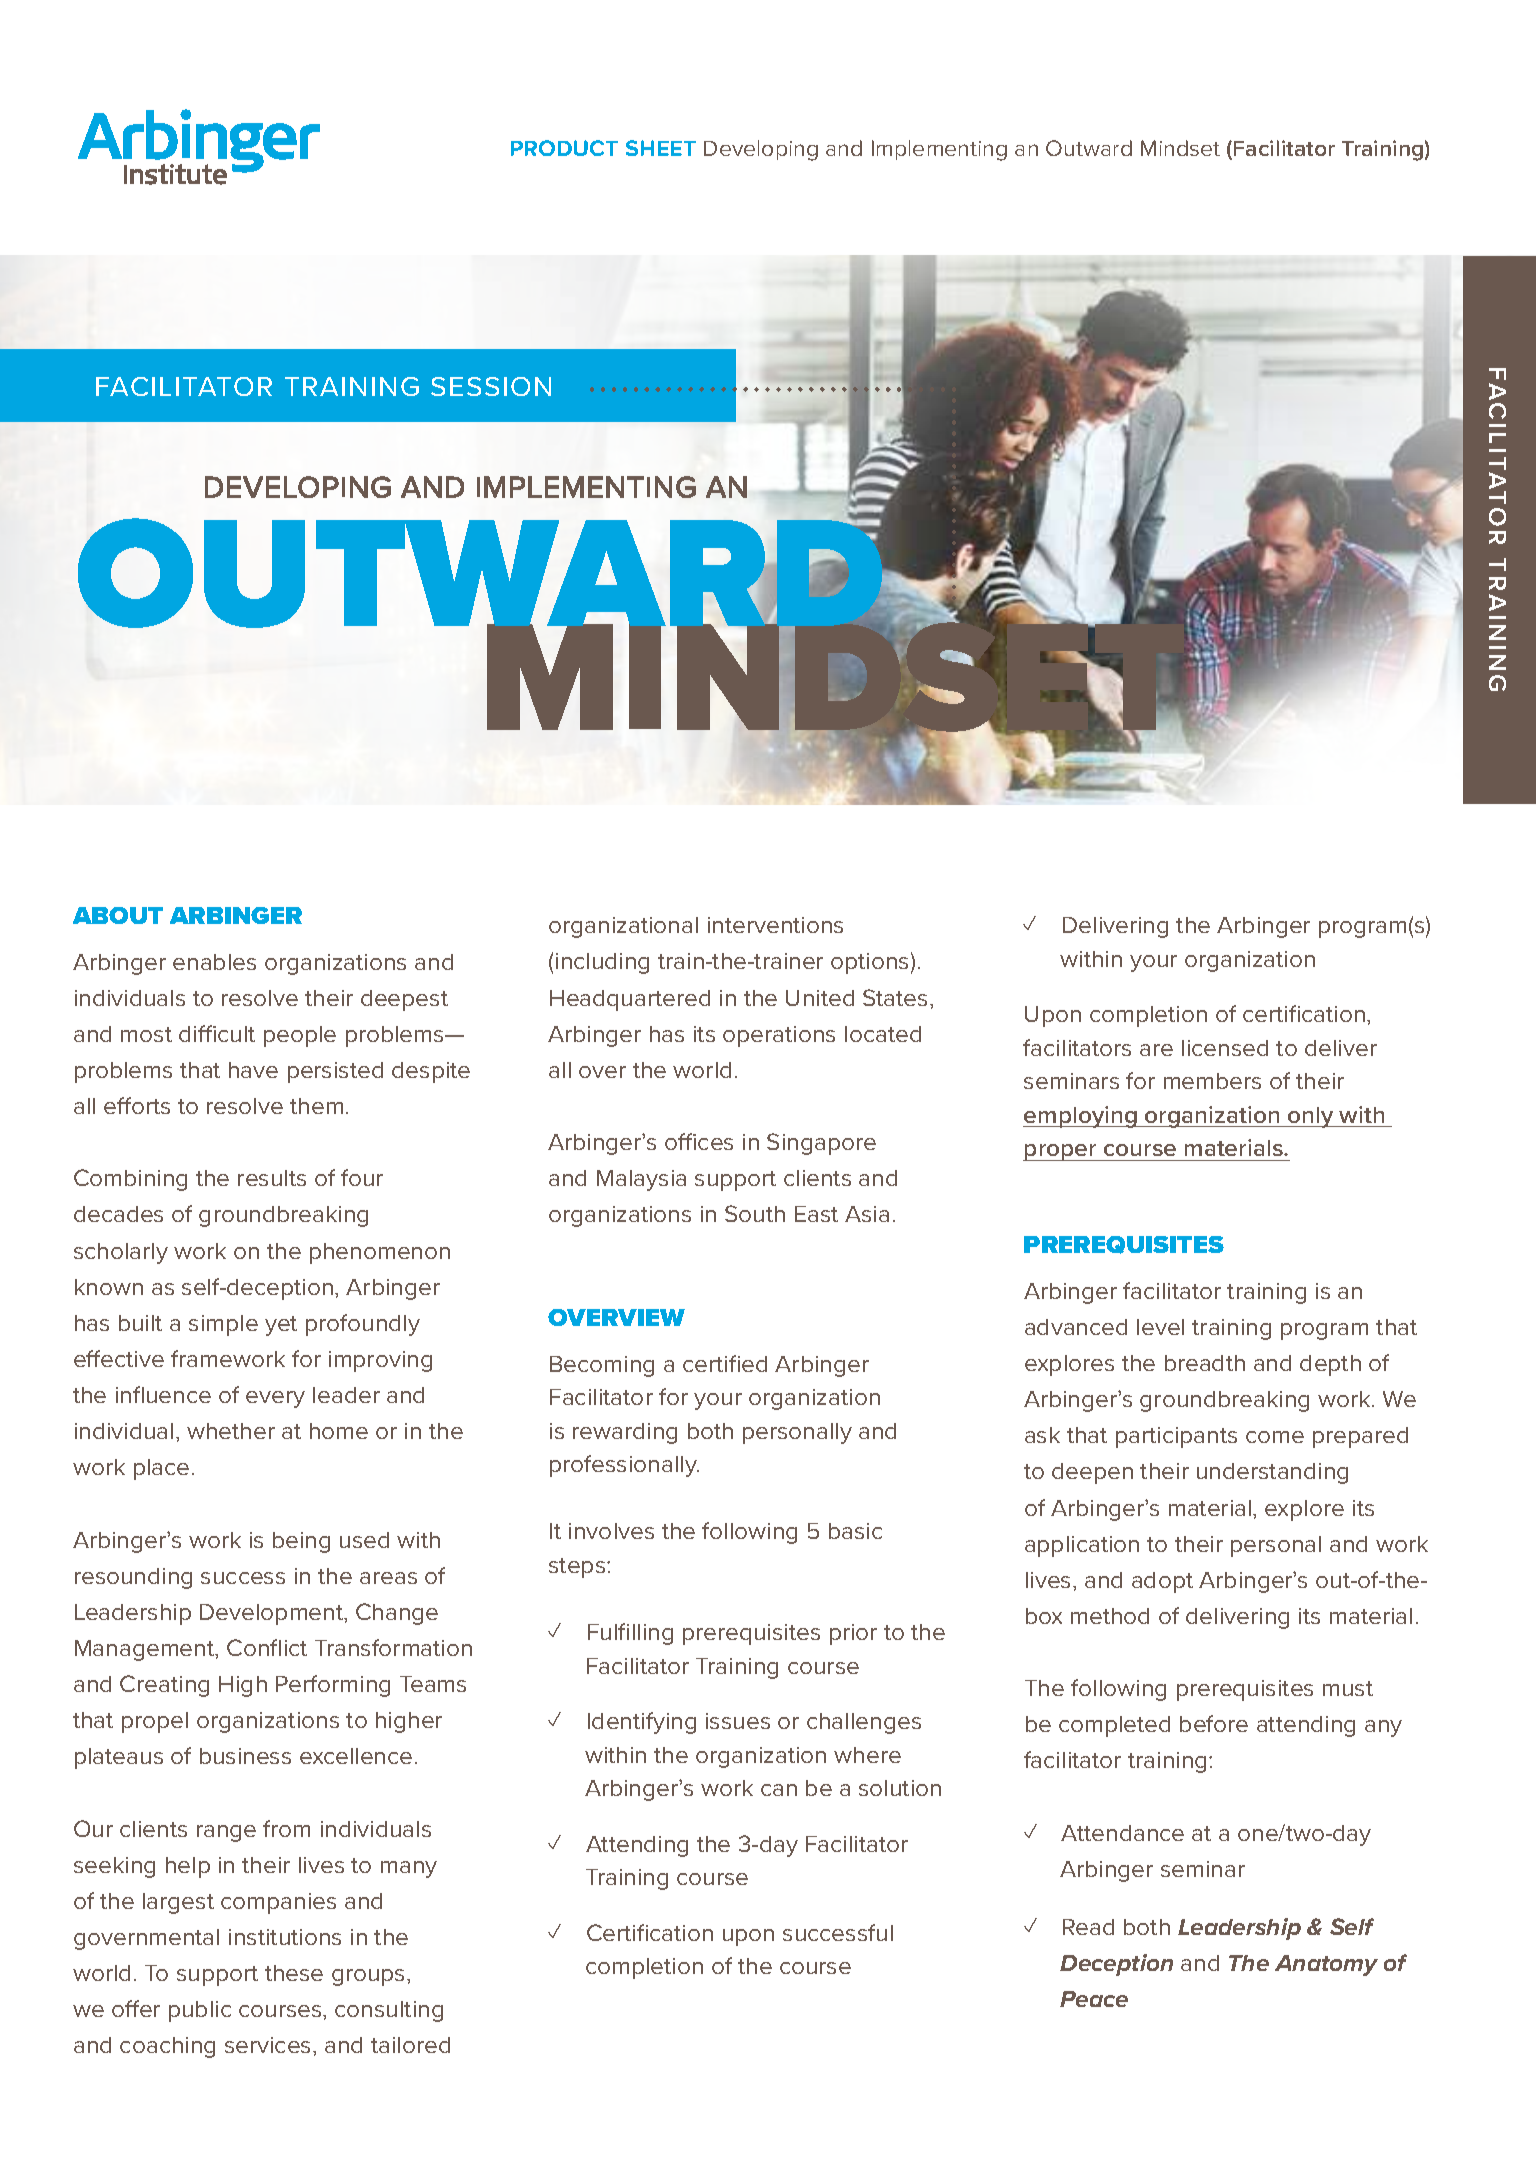  I want to click on these, so click(294, 1973).
